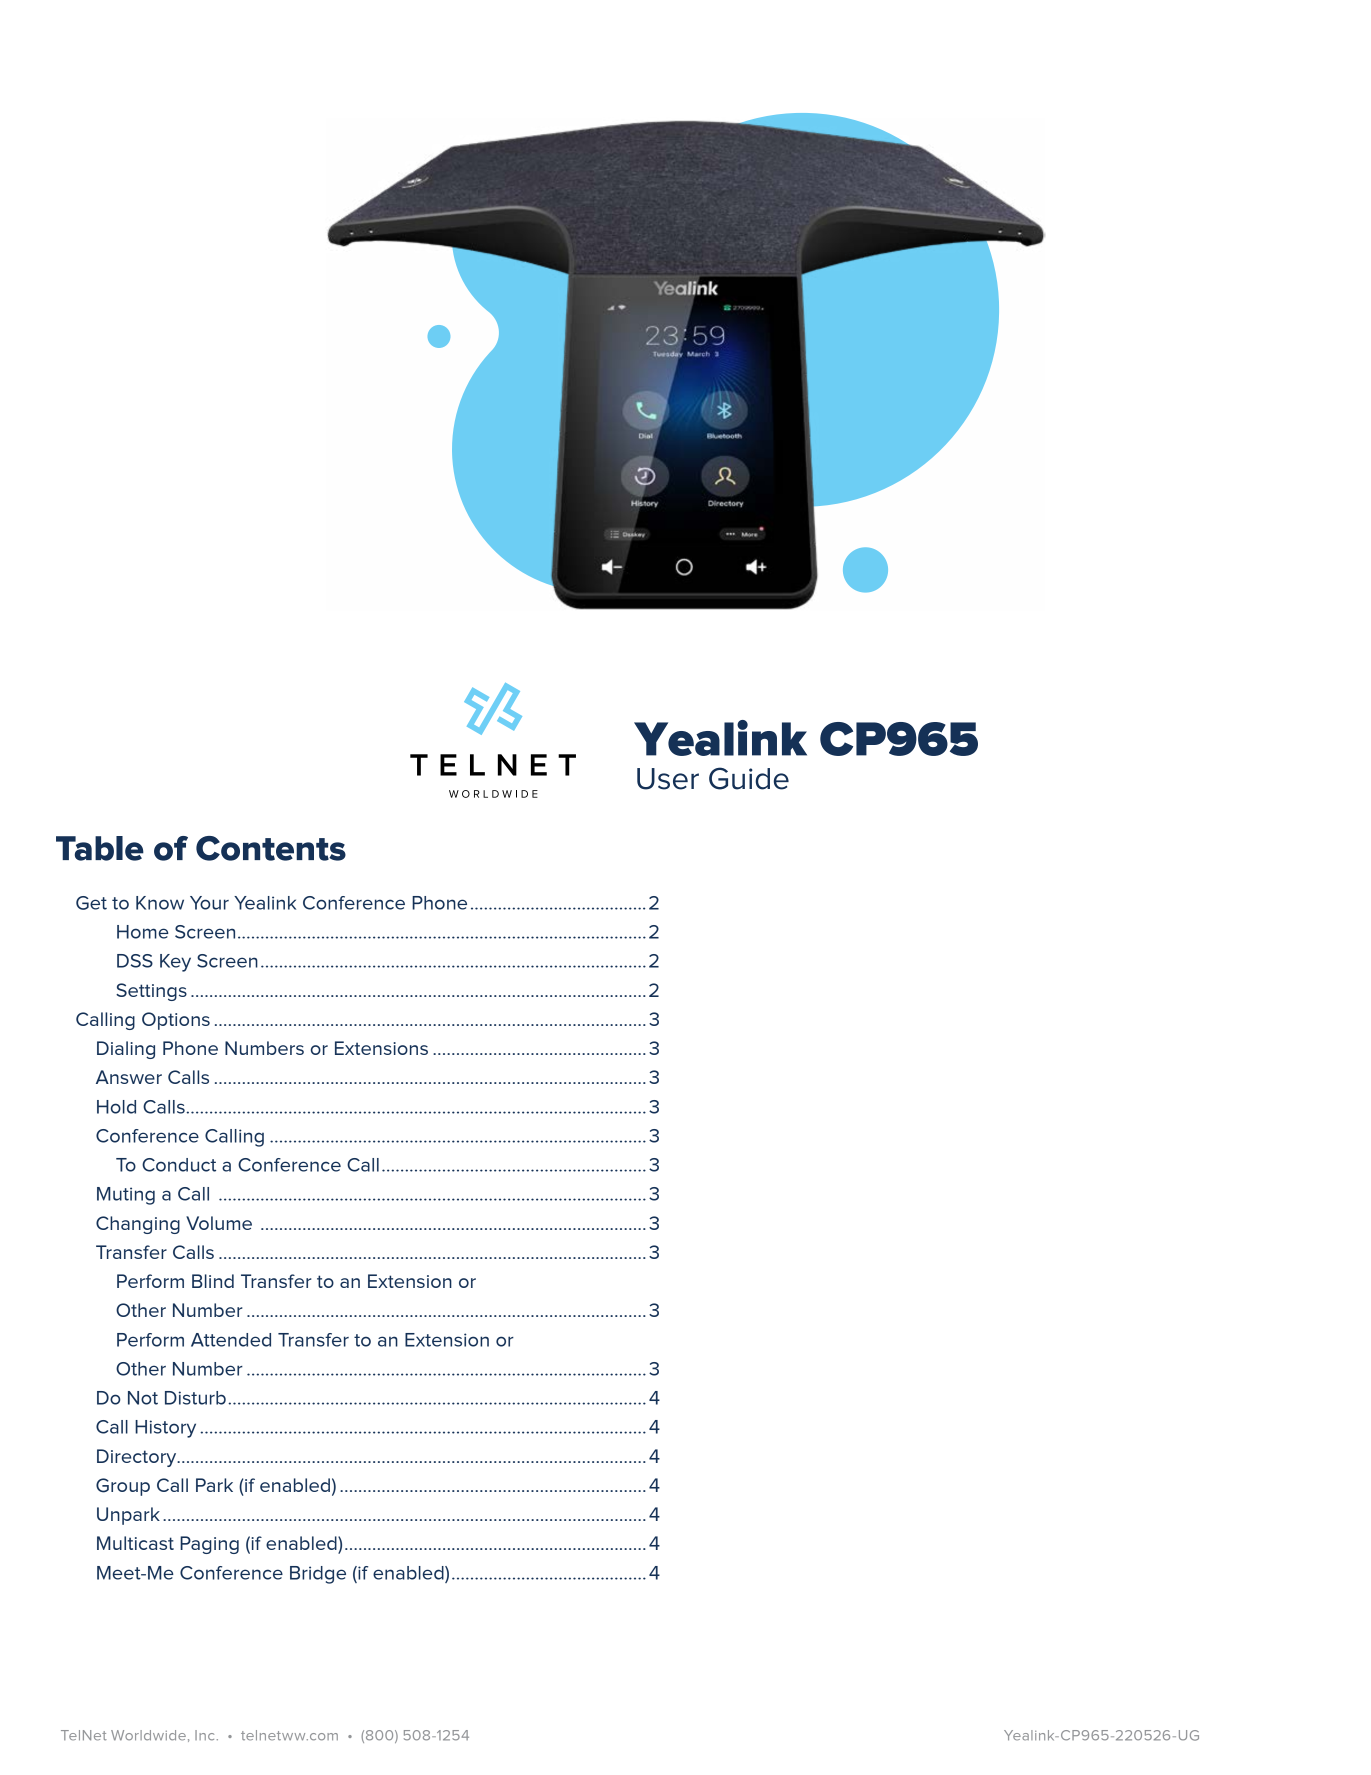  I want to click on Guide, so click(749, 778).
